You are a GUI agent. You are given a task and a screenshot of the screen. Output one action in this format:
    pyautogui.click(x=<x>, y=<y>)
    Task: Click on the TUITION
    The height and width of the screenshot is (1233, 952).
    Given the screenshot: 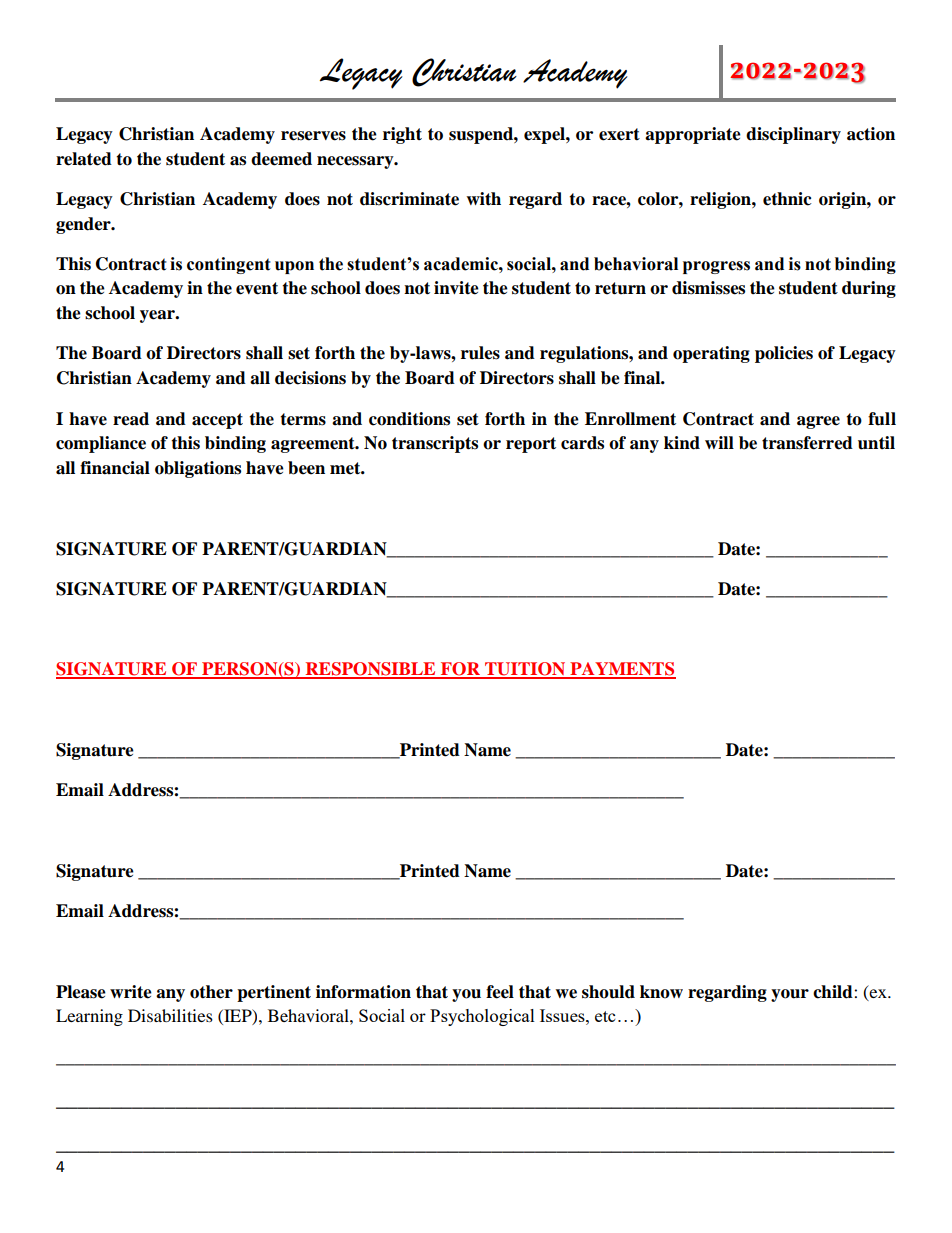 What is the action you would take?
    pyautogui.click(x=525, y=670)
